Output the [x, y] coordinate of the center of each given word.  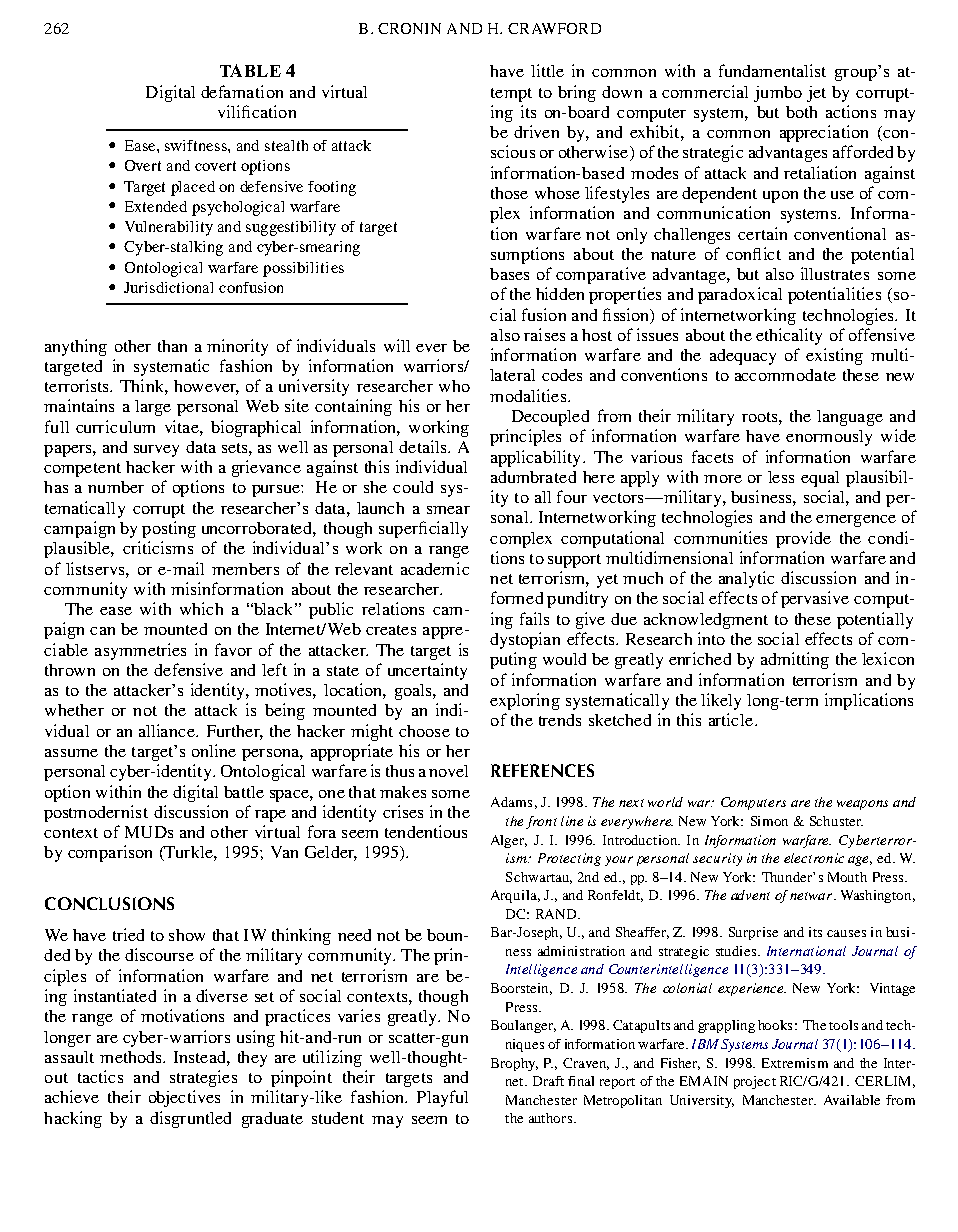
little [547, 70]
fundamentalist [772, 70]
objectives [184, 1098]
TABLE [250, 70]
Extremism [795, 1063]
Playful [442, 1098]
